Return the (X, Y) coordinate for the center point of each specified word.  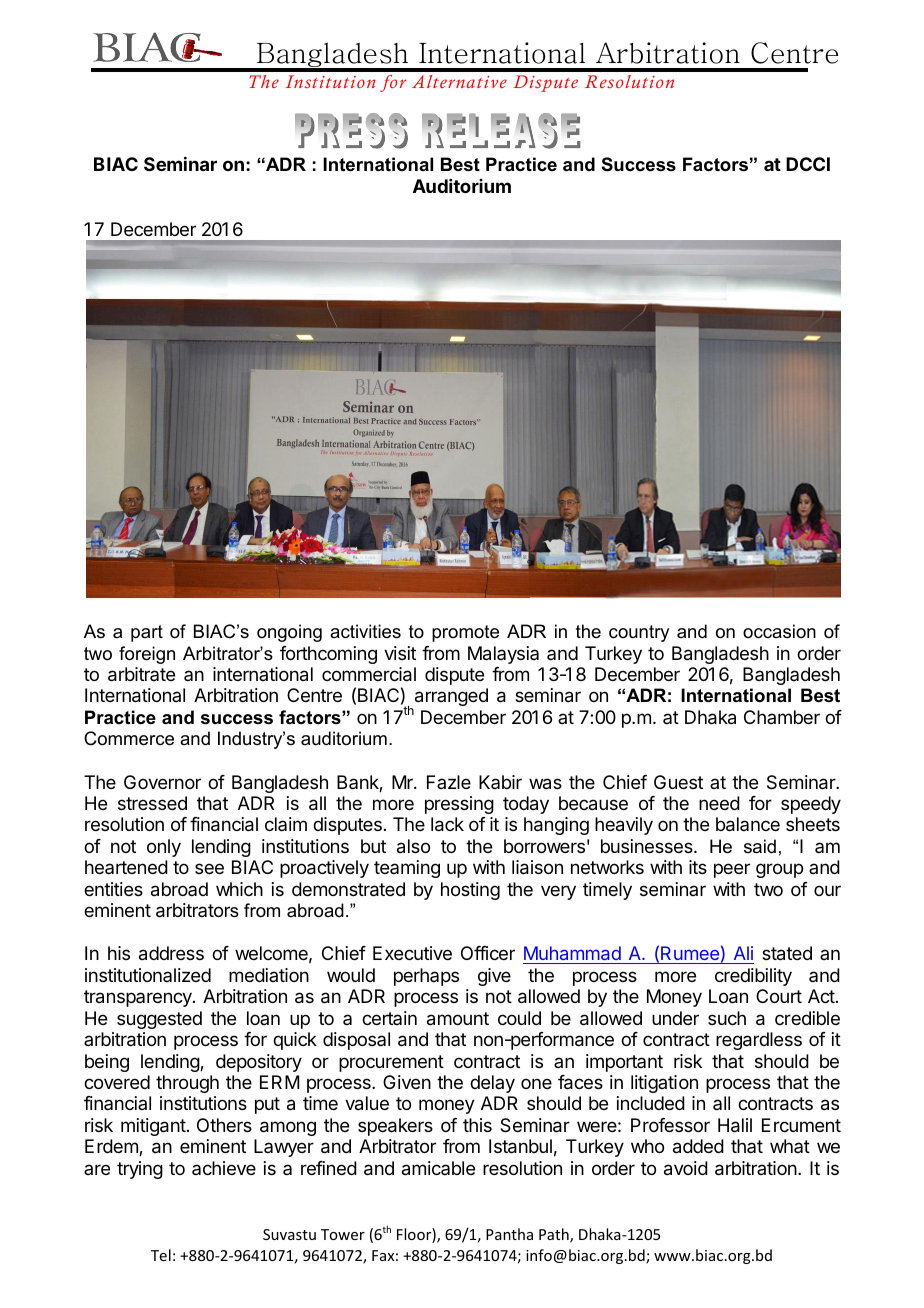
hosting (470, 891)
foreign (147, 655)
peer (732, 870)
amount (458, 1019)
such (727, 1018)
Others (224, 1125)
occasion (779, 631)
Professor (670, 1125)
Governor (162, 782)
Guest (678, 782)
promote (465, 633)
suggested (159, 1020)
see (209, 868)
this (477, 1125)
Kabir (500, 782)
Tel (161, 1255)
